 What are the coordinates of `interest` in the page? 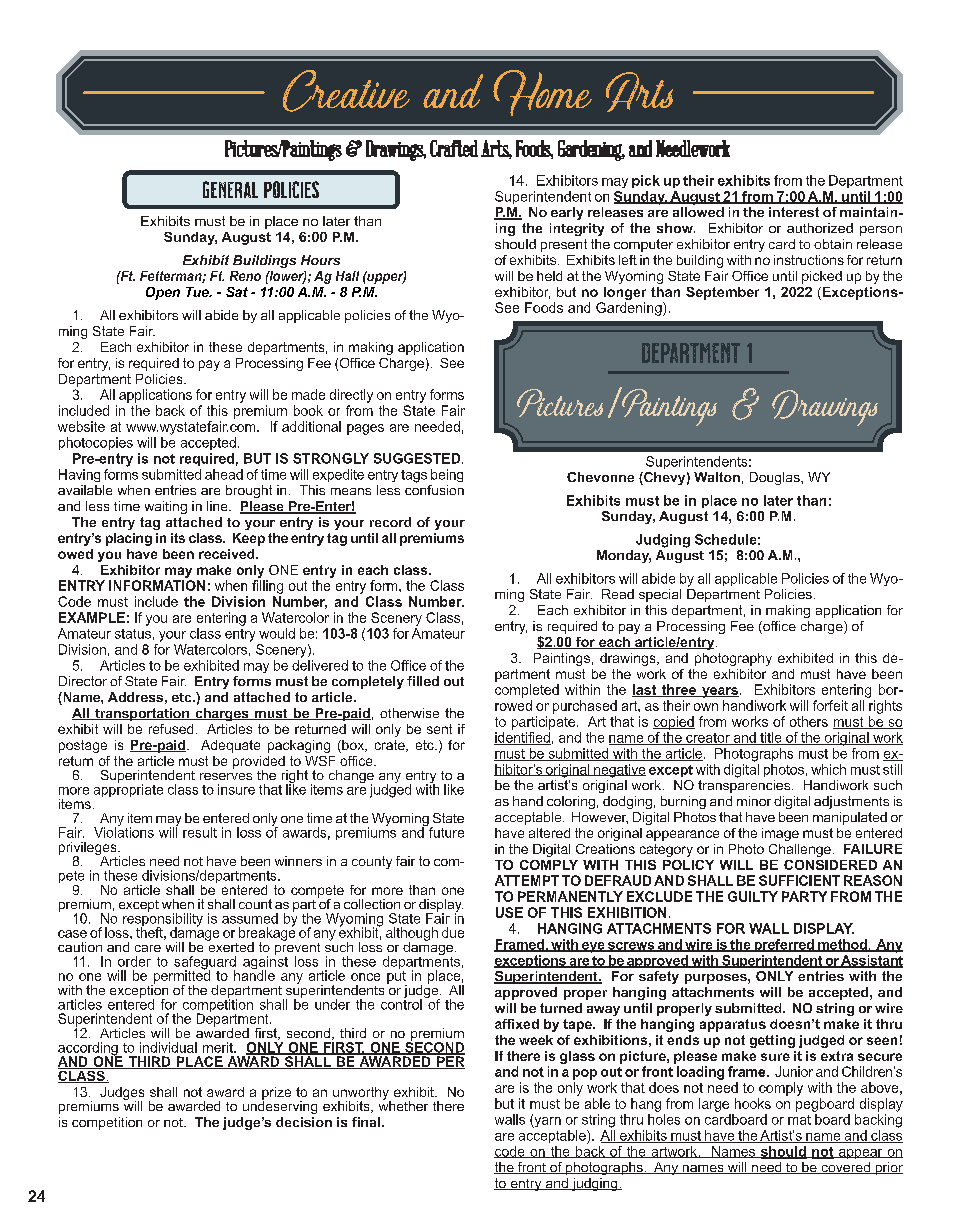 It's located at (794, 212).
